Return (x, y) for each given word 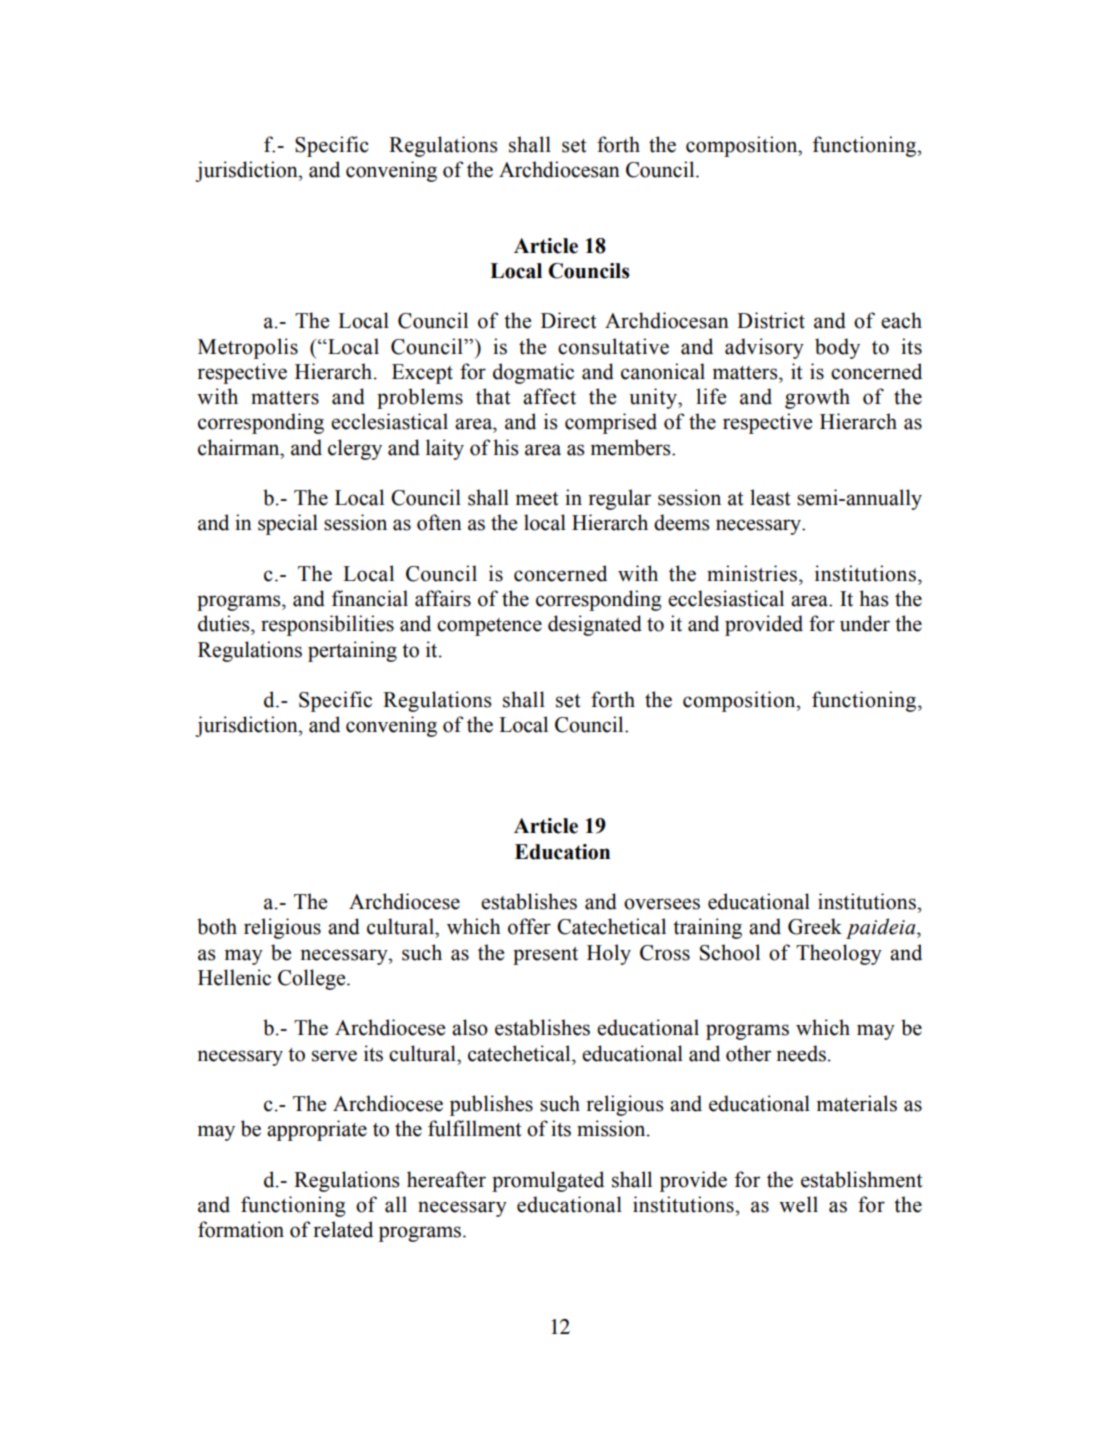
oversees (662, 904)
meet (537, 499)
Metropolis (248, 348)
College (313, 979)
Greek (815, 926)
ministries (753, 573)
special (288, 524)
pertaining (352, 651)
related (343, 1229)
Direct (569, 320)
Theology (839, 954)
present (545, 956)
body (837, 348)
